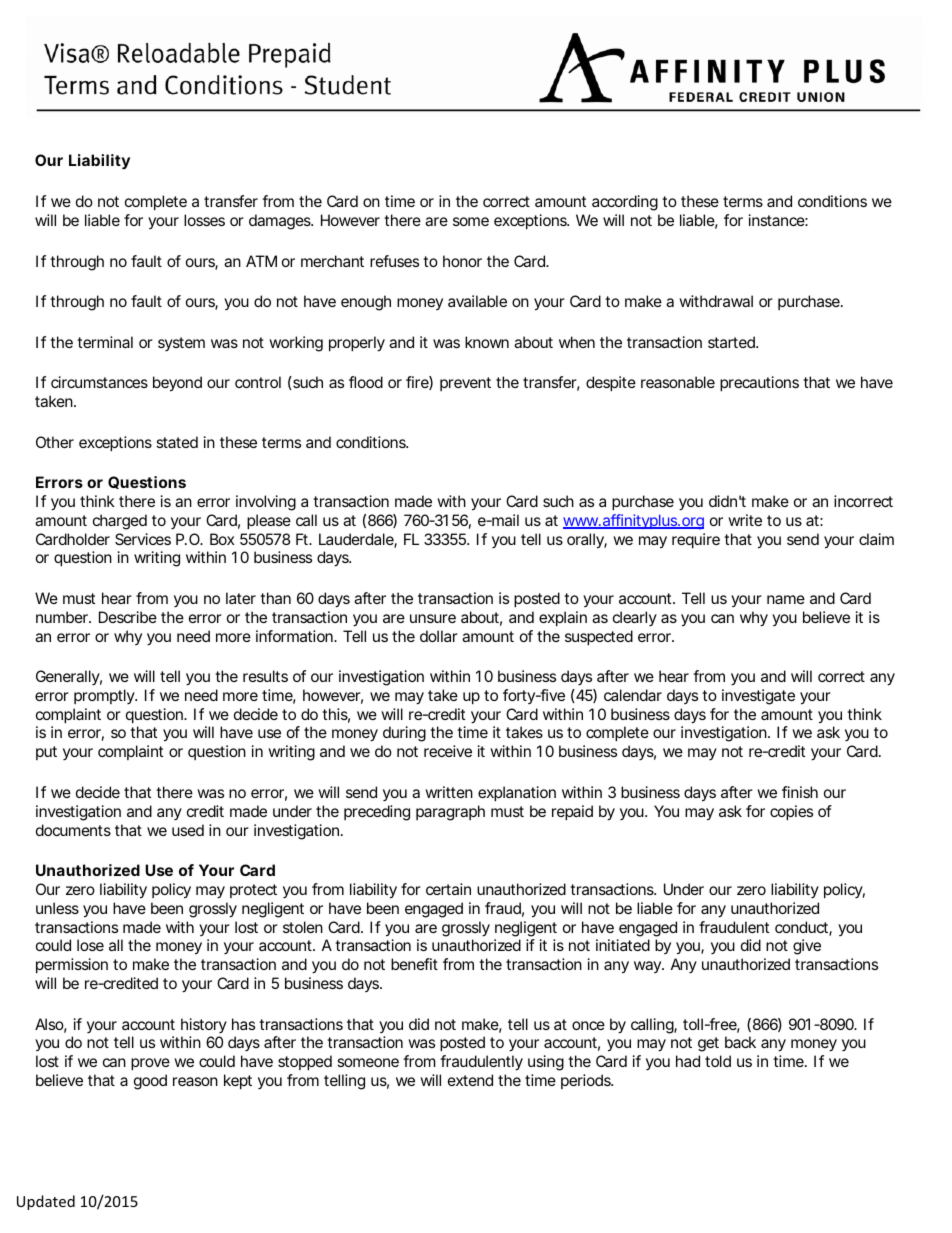 The image size is (952, 1233). What do you see at coordinates (462, 261) in the page?
I see `honor` at bounding box center [462, 261].
